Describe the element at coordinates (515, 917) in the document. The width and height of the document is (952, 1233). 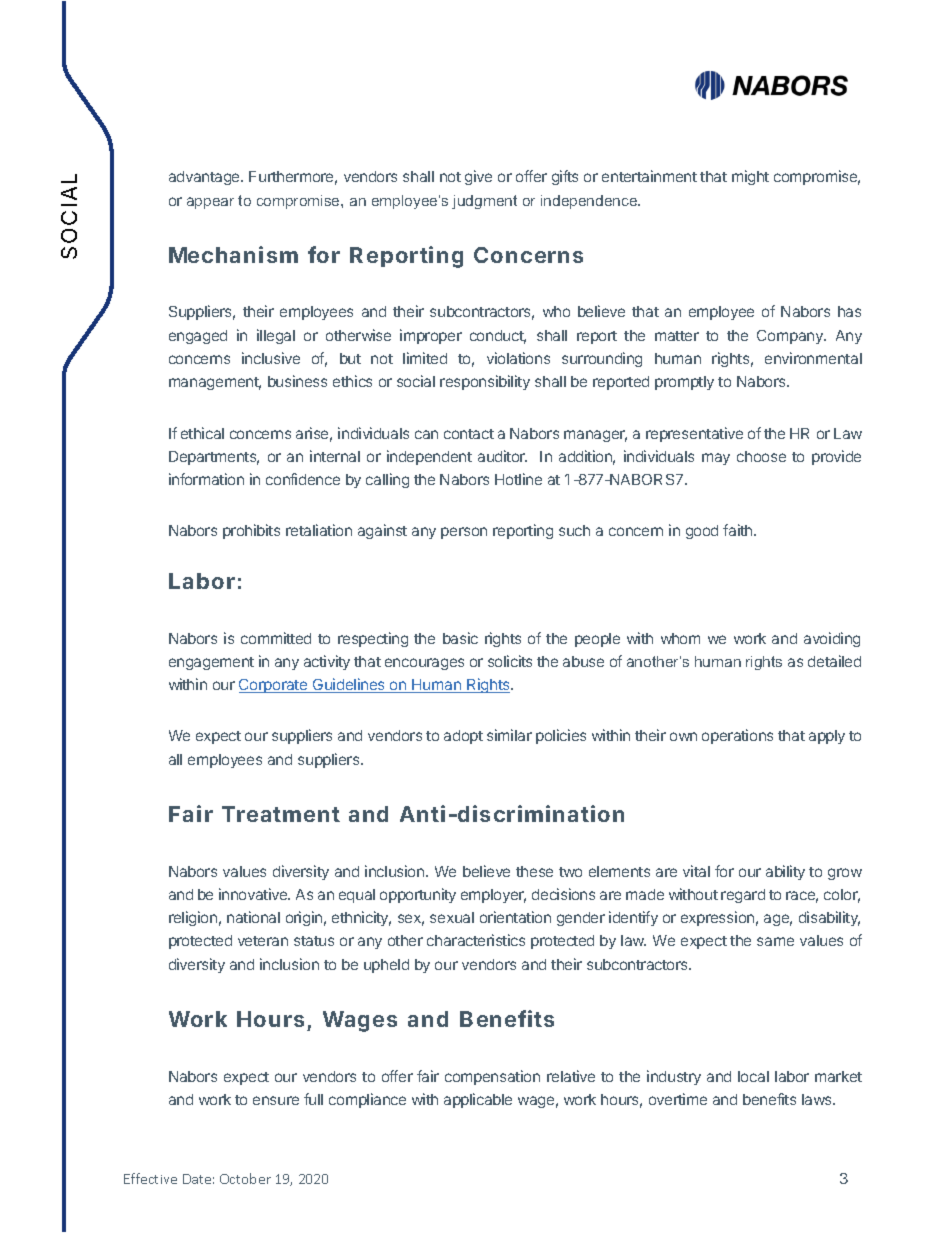
I see `orientation` at that location.
